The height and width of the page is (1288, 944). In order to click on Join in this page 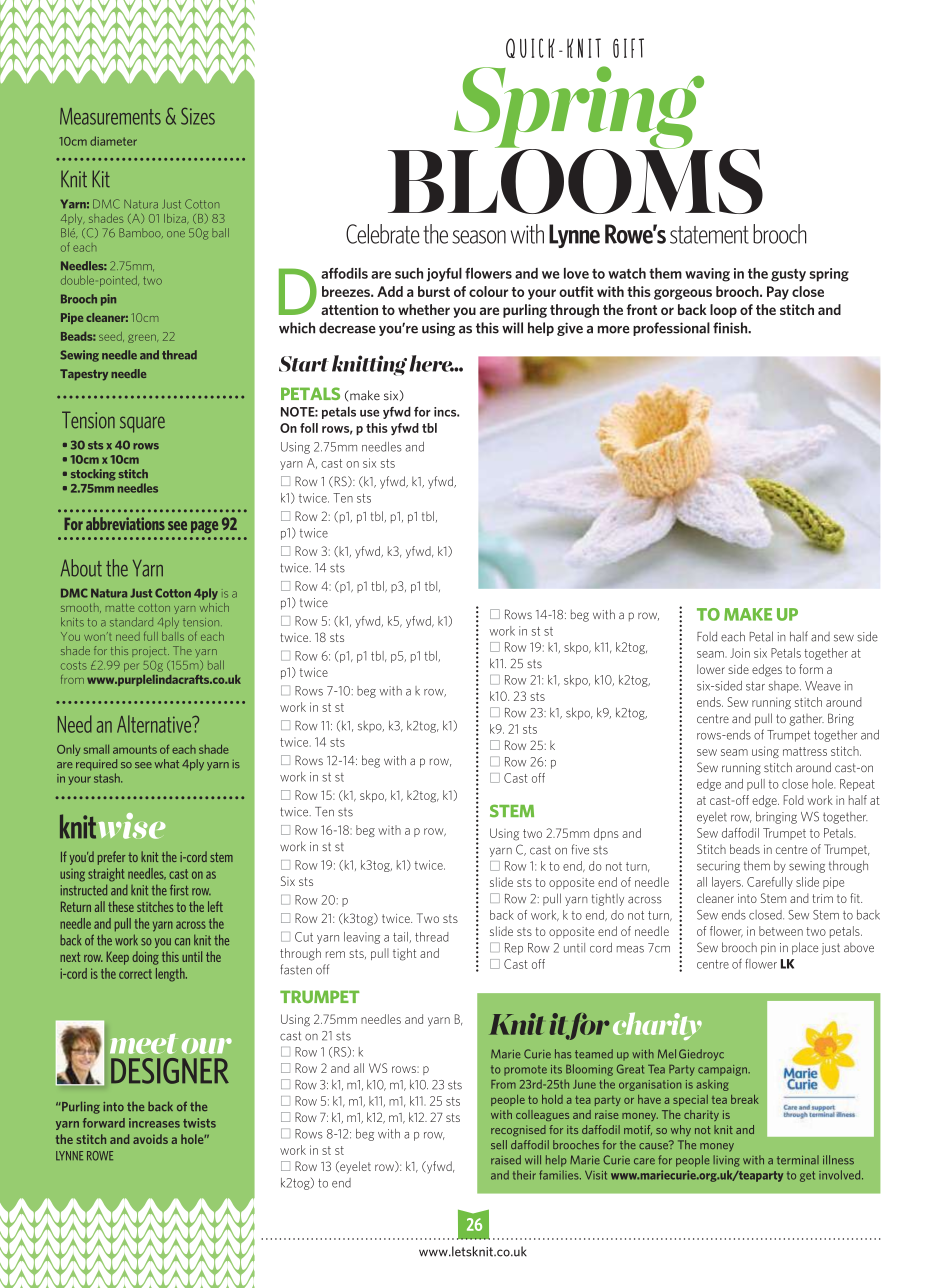, I will do `click(740, 653)`.
